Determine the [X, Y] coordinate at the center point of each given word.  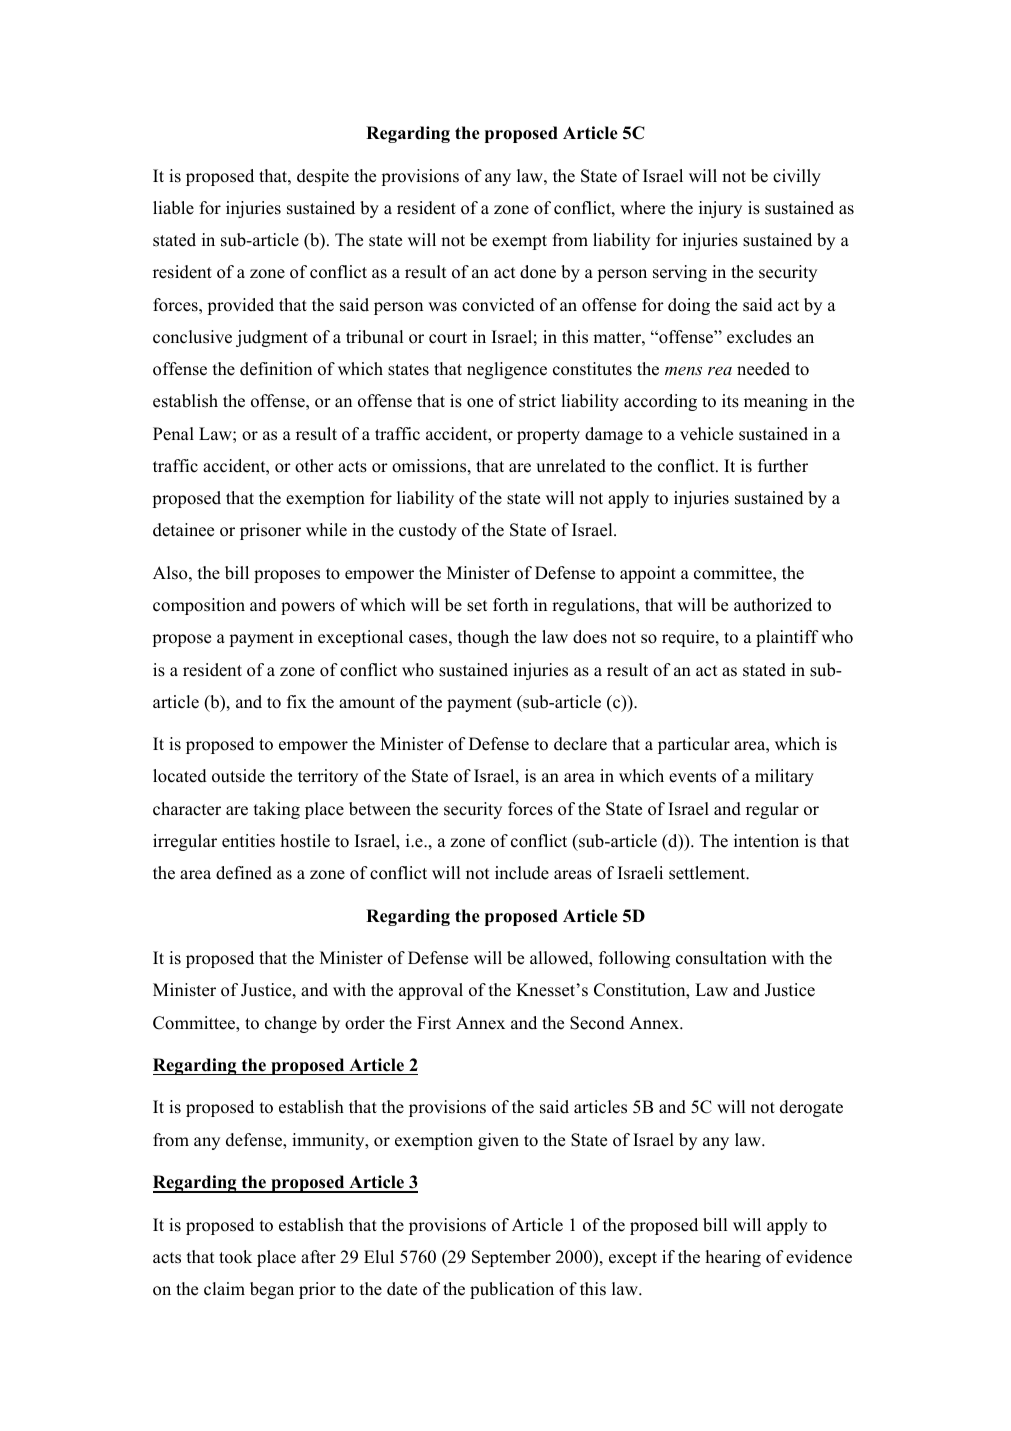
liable [173, 208]
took [235, 1257]
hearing [733, 1258]
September [511, 1258]
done [538, 272]
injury [720, 209]
